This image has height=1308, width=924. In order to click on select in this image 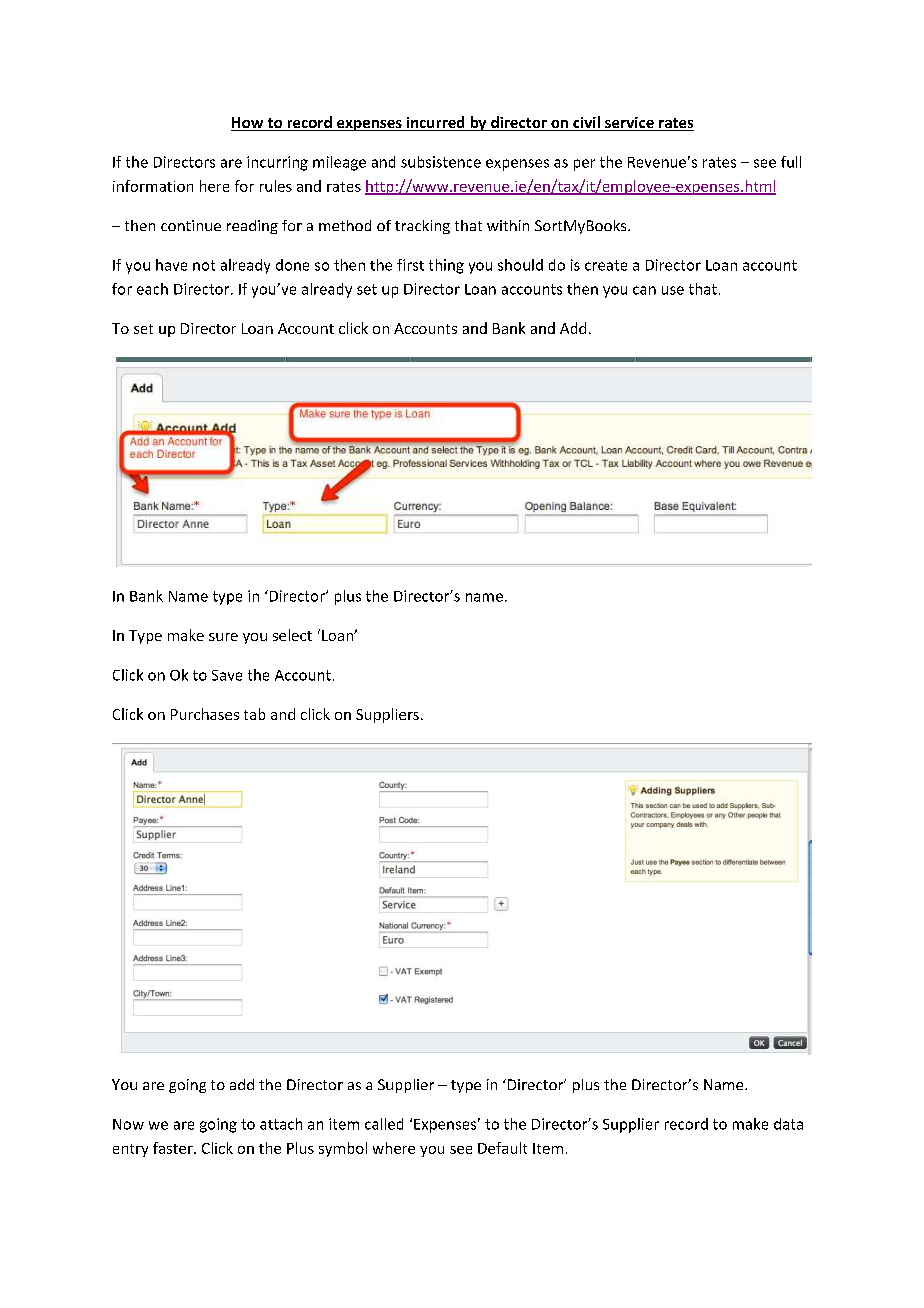, I will do `click(292, 635)`.
